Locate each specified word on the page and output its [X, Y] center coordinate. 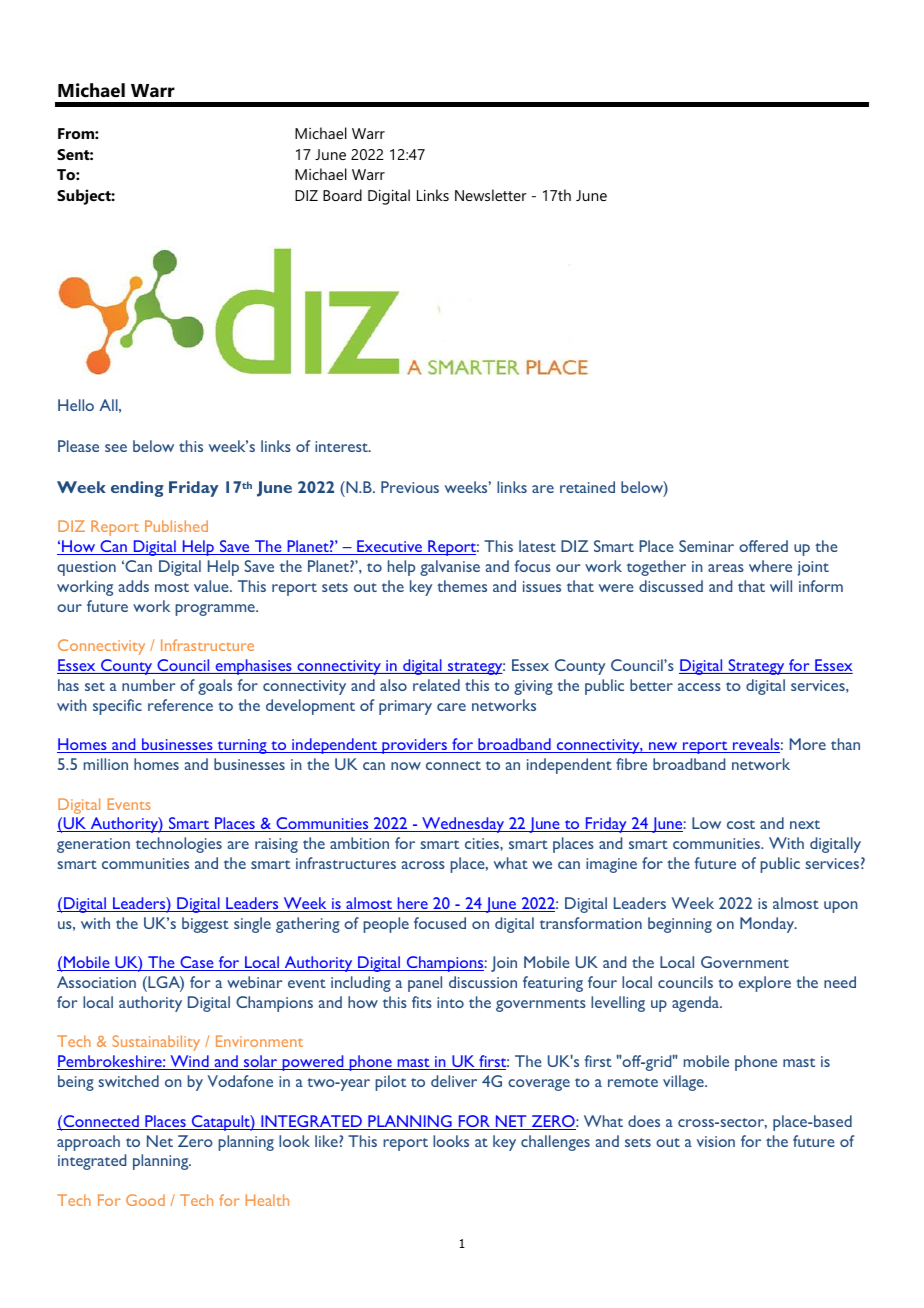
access [699, 687]
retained [587, 487]
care [451, 707]
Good [145, 1200]
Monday [768, 925]
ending [137, 489]
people [386, 925]
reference [180, 705]
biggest [205, 925]
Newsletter [491, 195]
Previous [410, 487]
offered [763, 546]
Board [342, 195]
